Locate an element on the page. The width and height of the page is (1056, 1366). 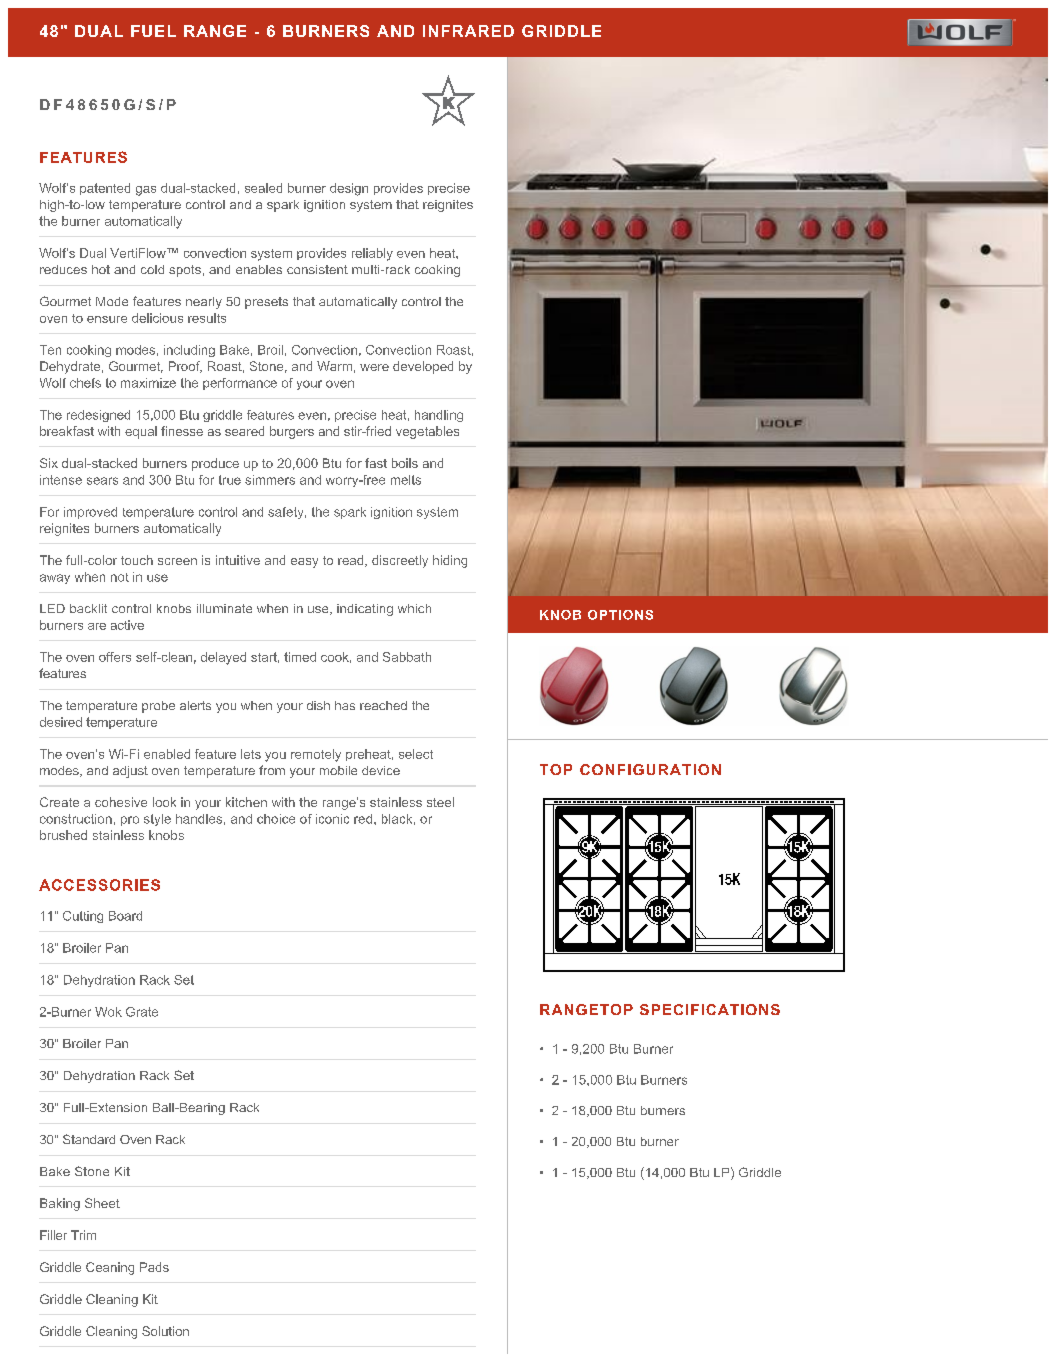
sears is located at coordinates (102, 481).
